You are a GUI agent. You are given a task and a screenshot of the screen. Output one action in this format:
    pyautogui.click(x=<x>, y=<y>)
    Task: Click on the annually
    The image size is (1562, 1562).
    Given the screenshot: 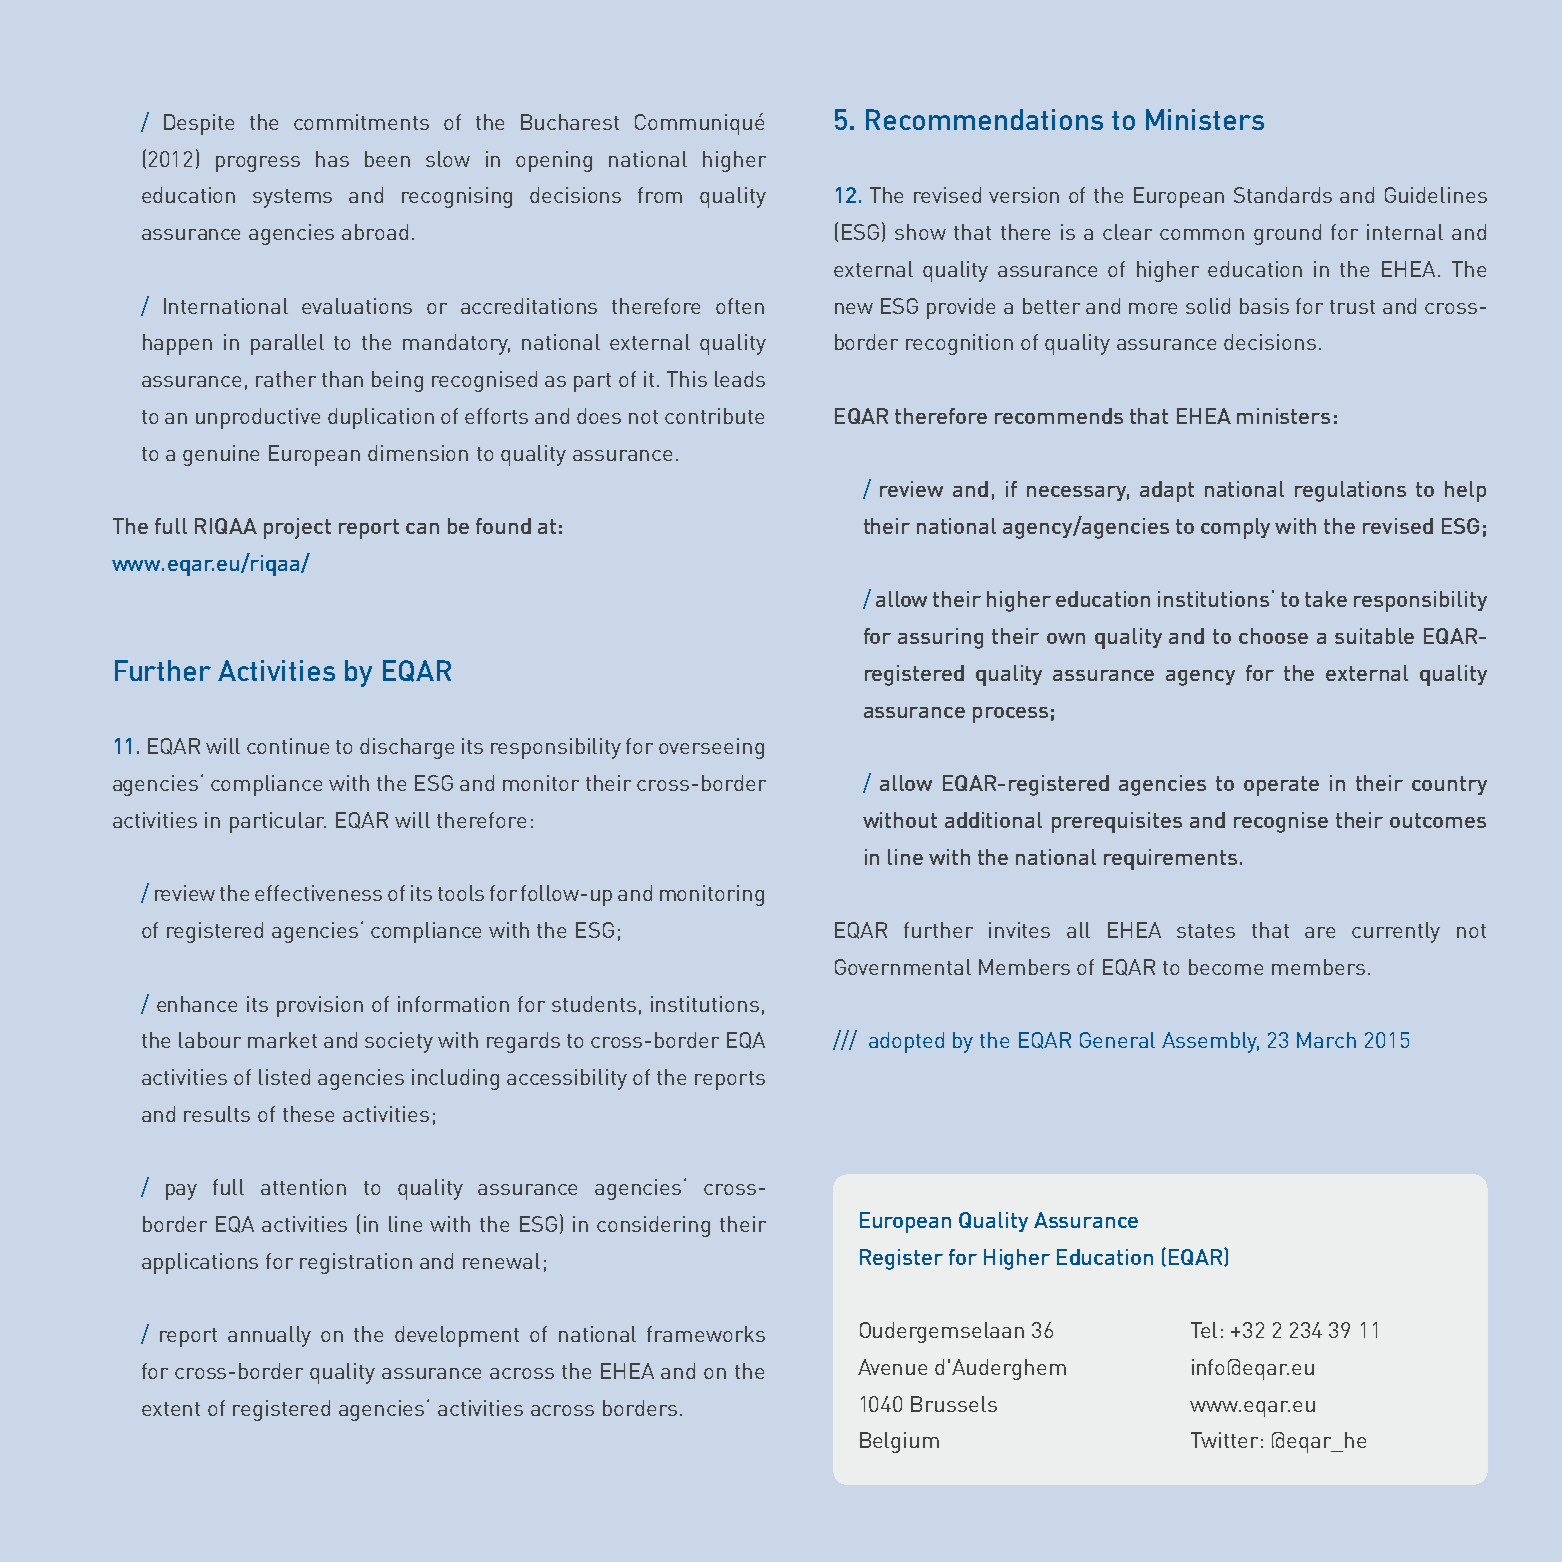 What is the action you would take?
    pyautogui.click(x=269, y=1336)
